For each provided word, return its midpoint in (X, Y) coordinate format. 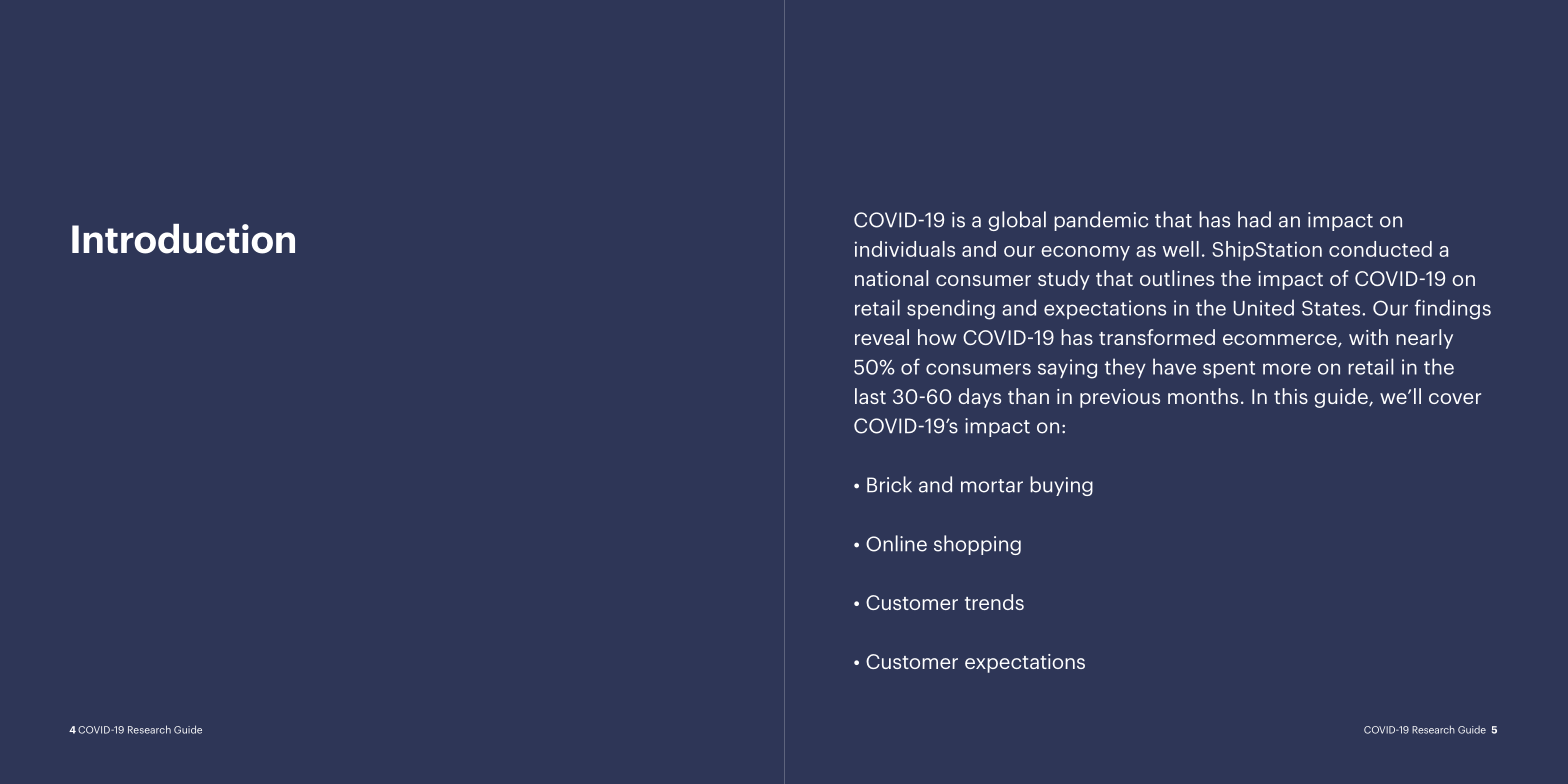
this (1291, 396)
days (979, 398)
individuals (905, 249)
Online (896, 543)
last (870, 396)
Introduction (183, 239)
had (1254, 219)
